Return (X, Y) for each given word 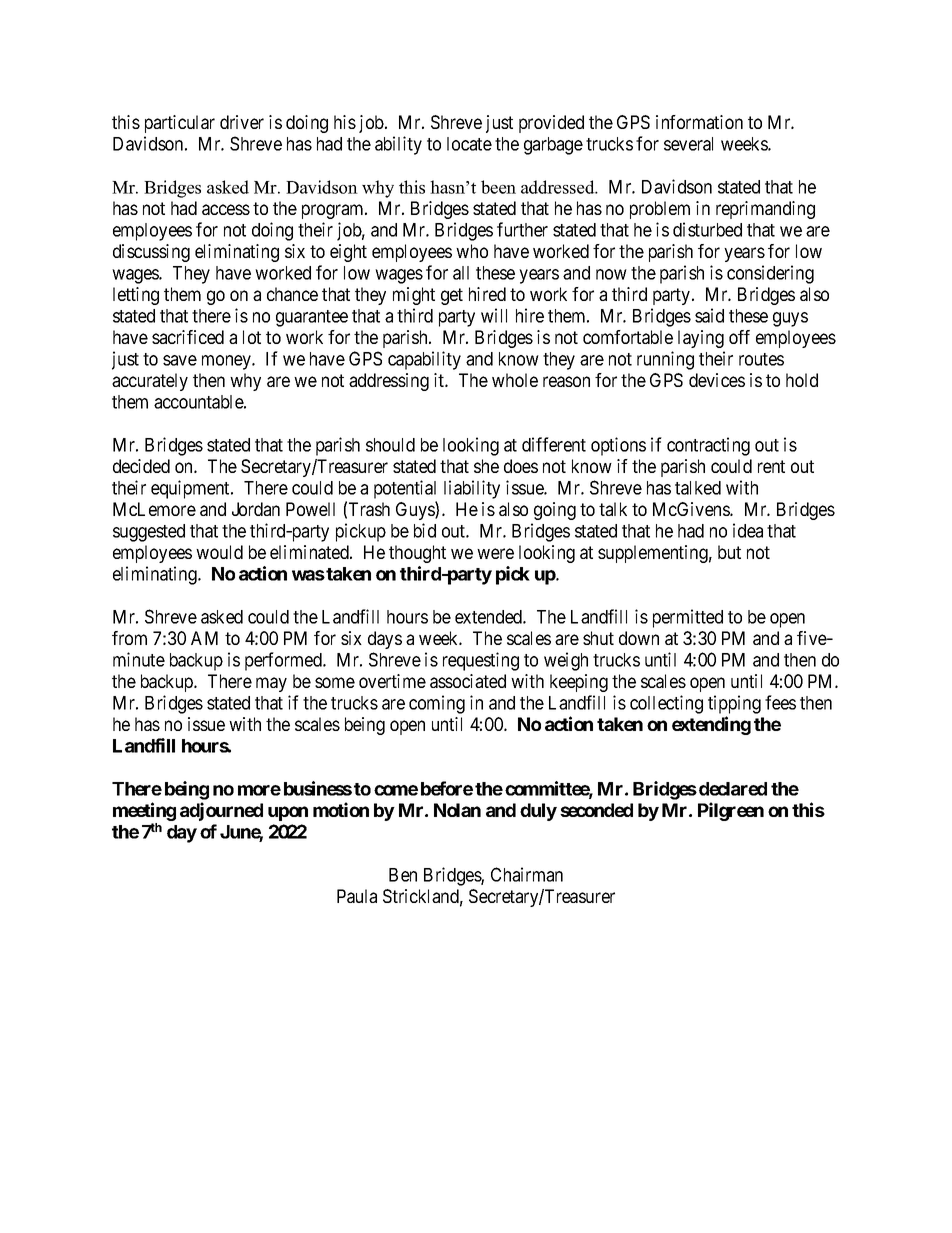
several (688, 144)
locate (469, 144)
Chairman (527, 874)
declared (733, 789)
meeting (144, 811)
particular (180, 124)
